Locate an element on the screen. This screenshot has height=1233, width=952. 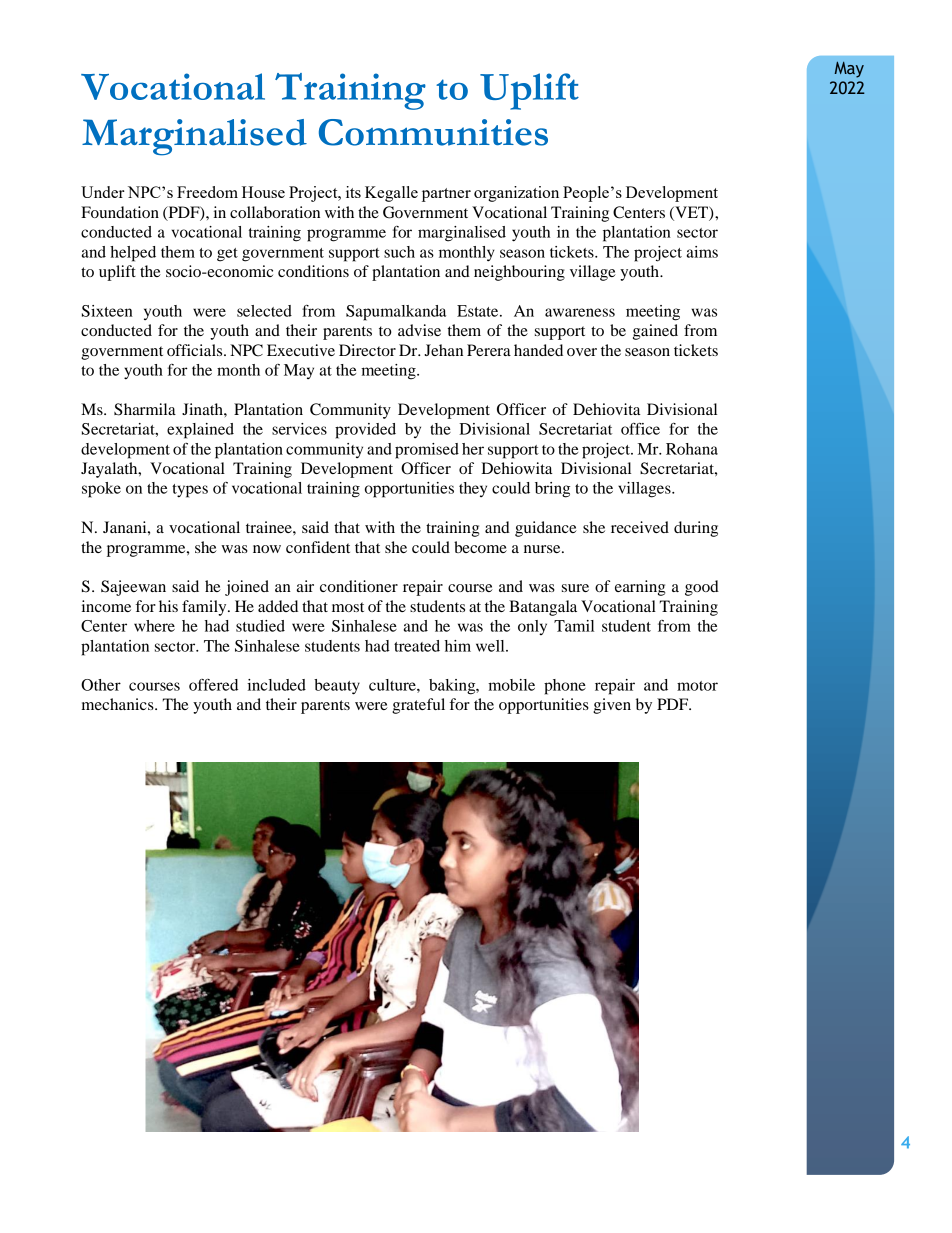
provided is located at coordinates (365, 431).
